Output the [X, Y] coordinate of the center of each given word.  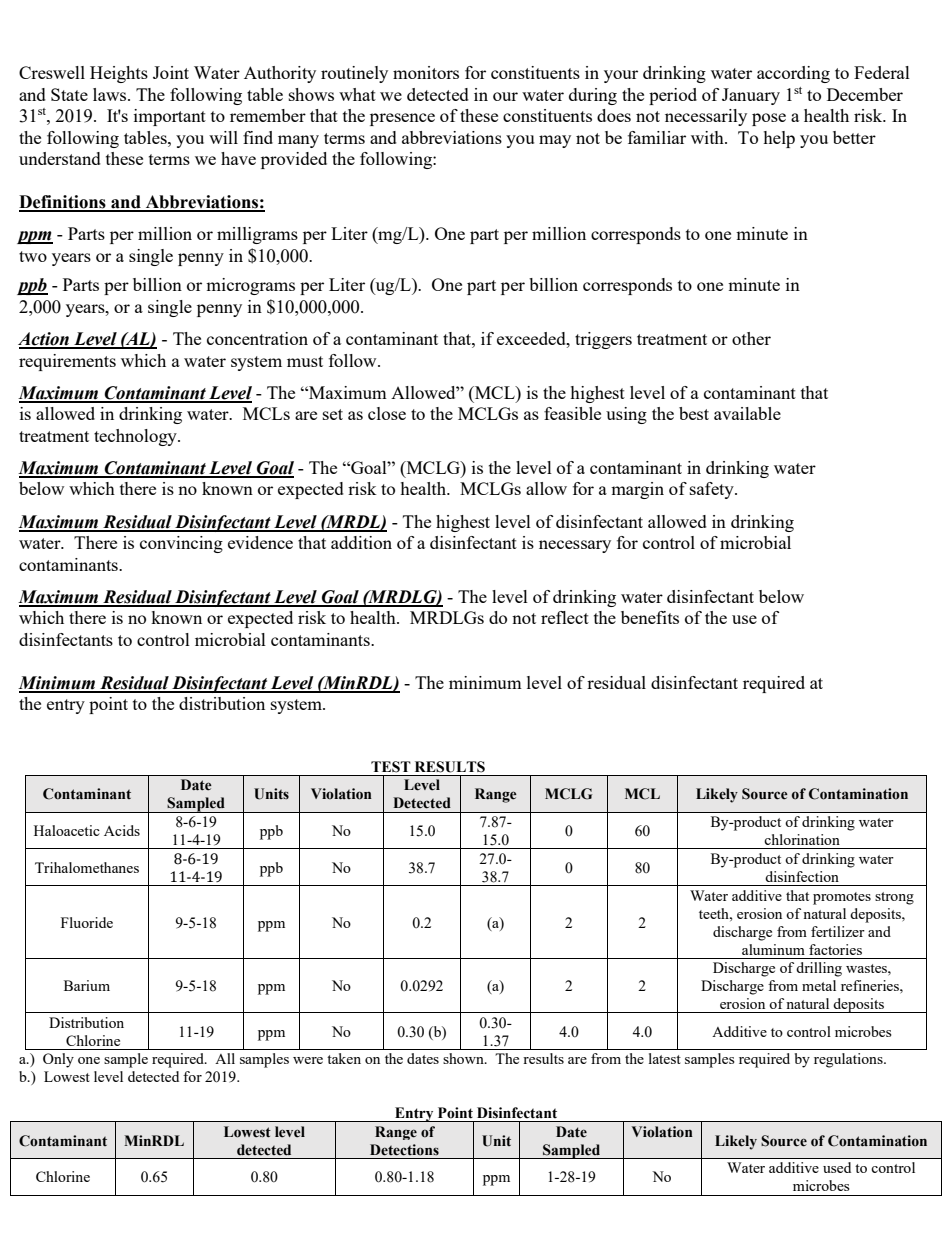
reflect [565, 617]
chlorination [802, 839]
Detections [404, 1150]
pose [769, 119]
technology [136, 437]
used [837, 1167]
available [747, 413]
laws [111, 94]
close [387, 413]
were [308, 1060]
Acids [122, 830]
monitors [426, 72]
